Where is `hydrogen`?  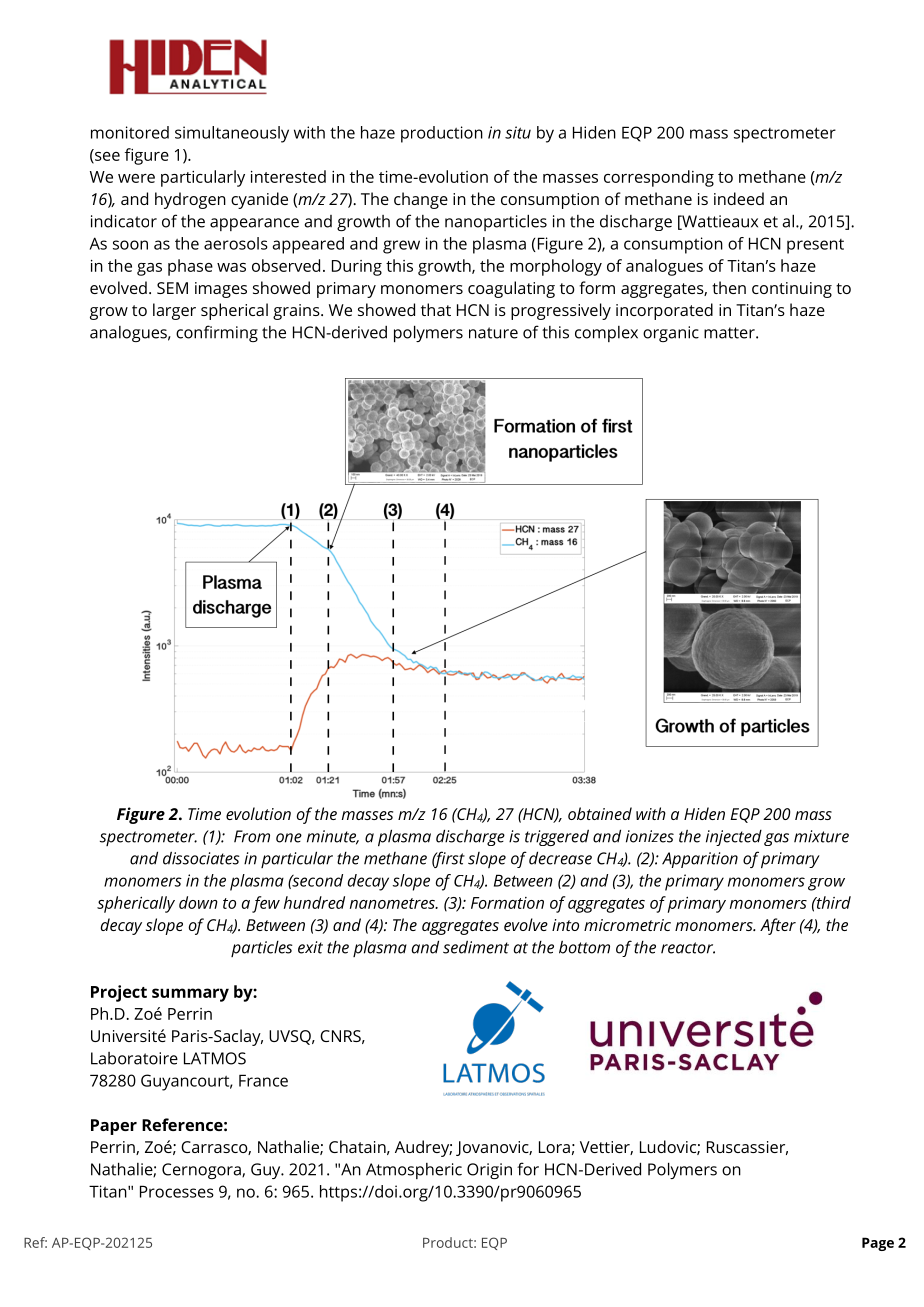 hydrogen is located at coordinates (190, 200).
